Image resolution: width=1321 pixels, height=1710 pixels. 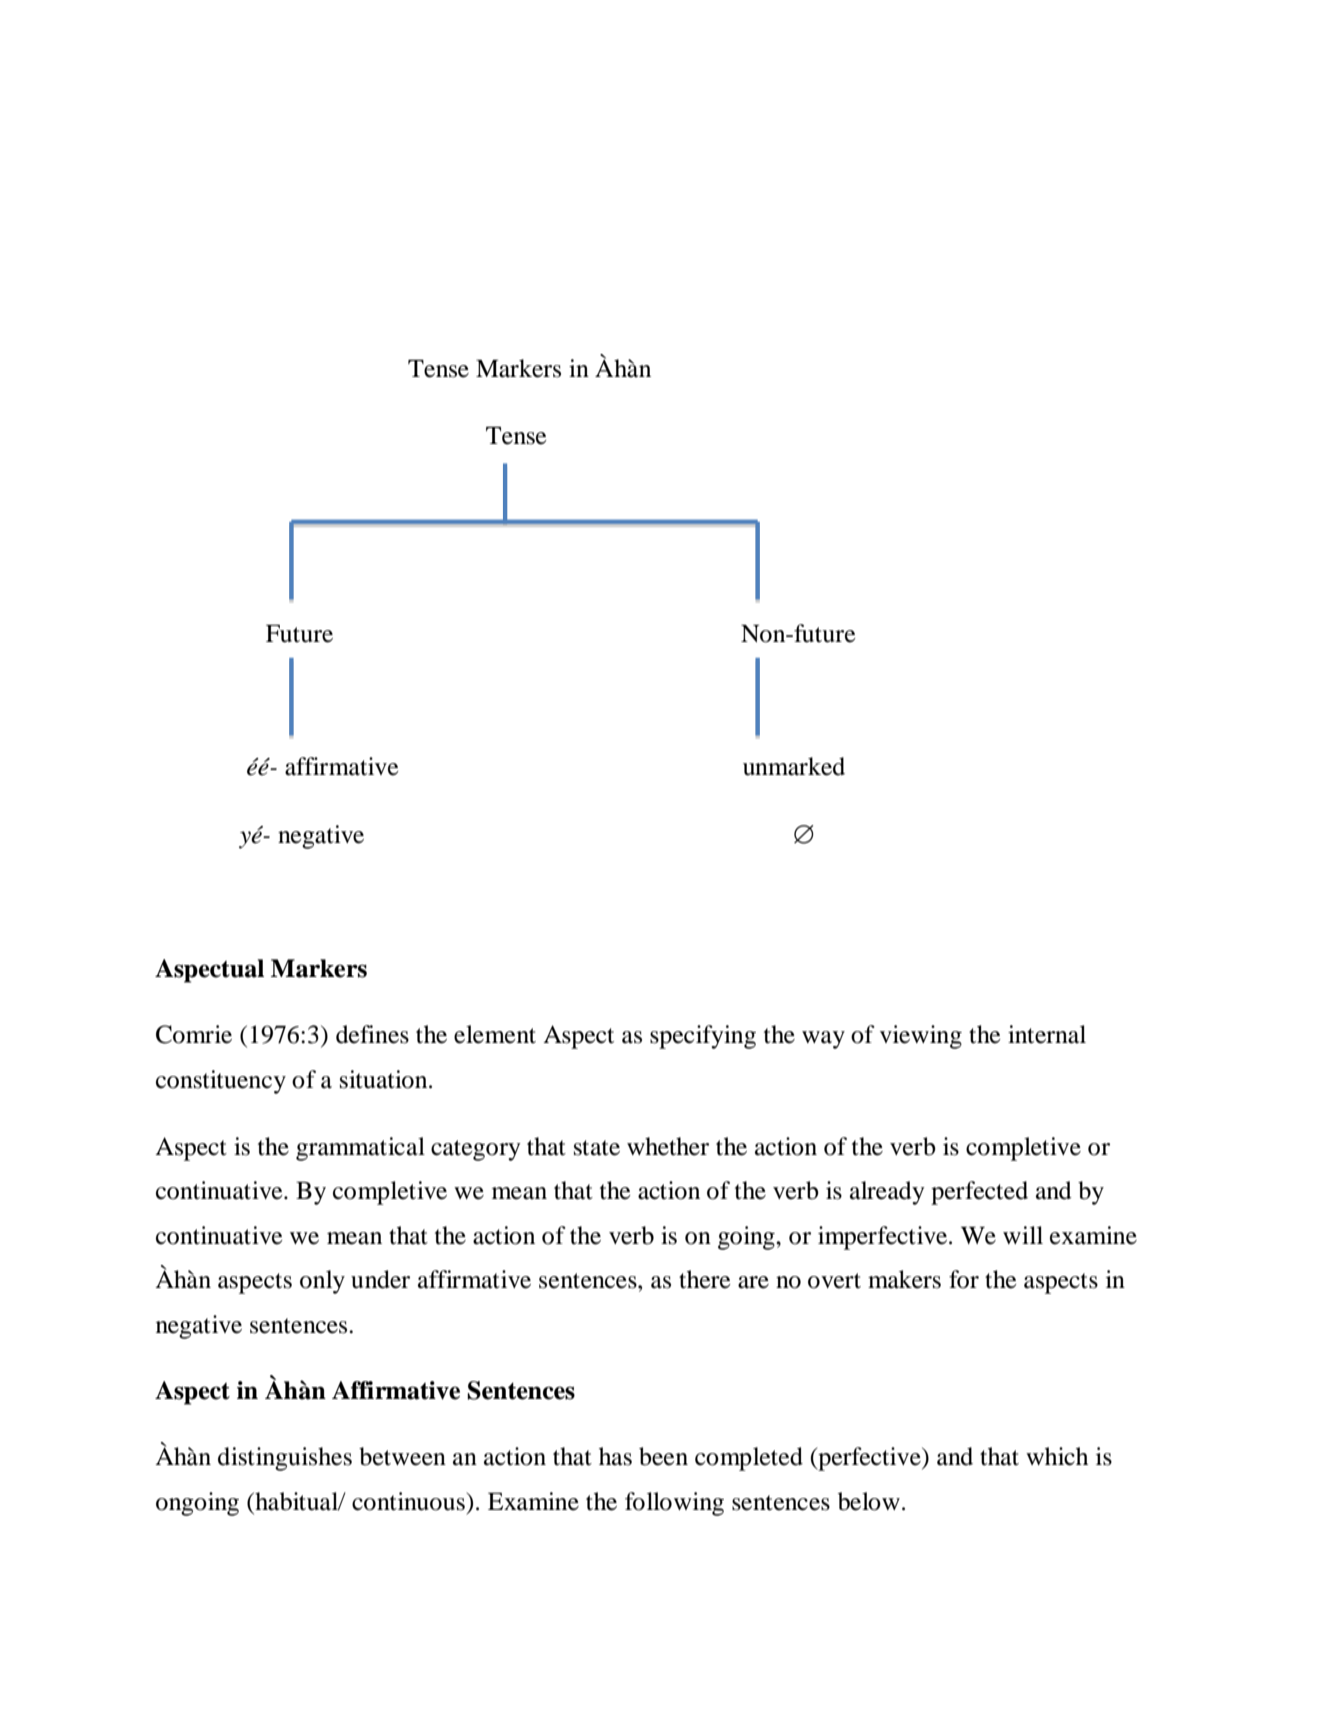 What do you see at coordinates (372, 1034) in the screenshot?
I see `defines` at bounding box center [372, 1034].
